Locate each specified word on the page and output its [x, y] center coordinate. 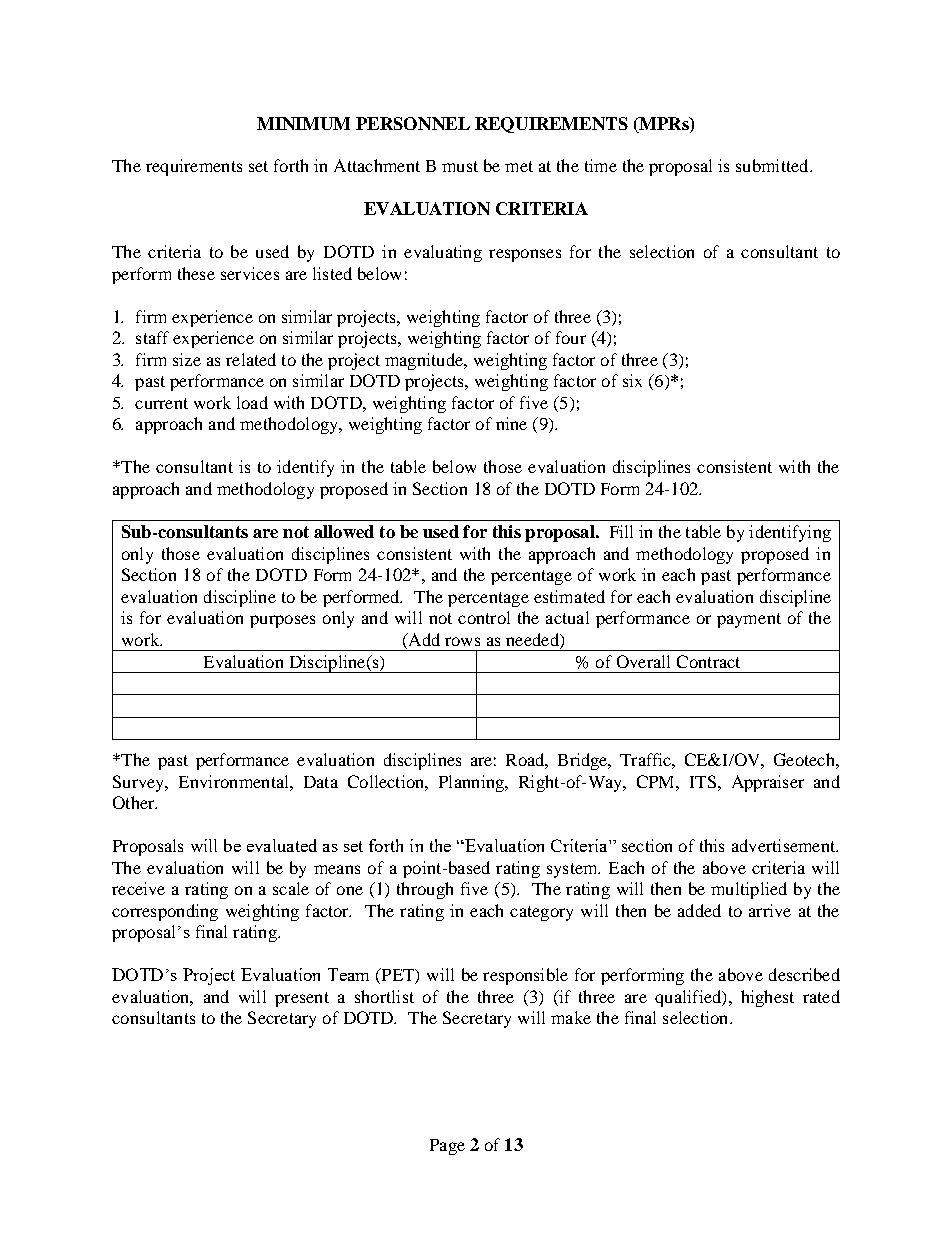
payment [749, 620]
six [632, 380]
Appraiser [768, 783]
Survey [140, 783]
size [187, 359]
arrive [770, 910]
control [484, 617]
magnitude [425, 361]
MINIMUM [303, 123]
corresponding [165, 912]
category [541, 913]
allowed [344, 531]
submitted [773, 165]
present [302, 999]
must [460, 166]
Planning [472, 783]
